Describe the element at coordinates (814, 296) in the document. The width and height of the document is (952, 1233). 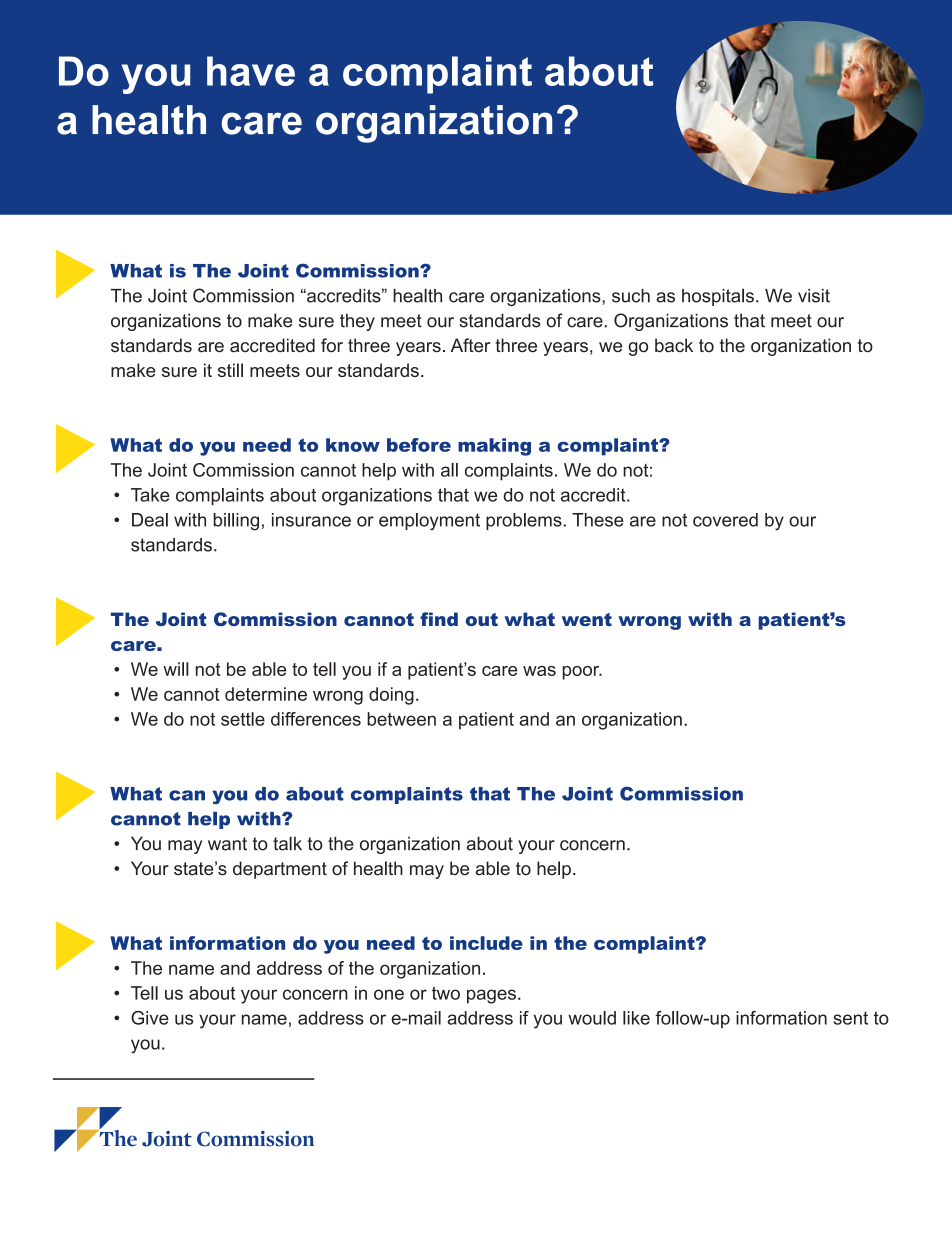
I see `visit` at that location.
